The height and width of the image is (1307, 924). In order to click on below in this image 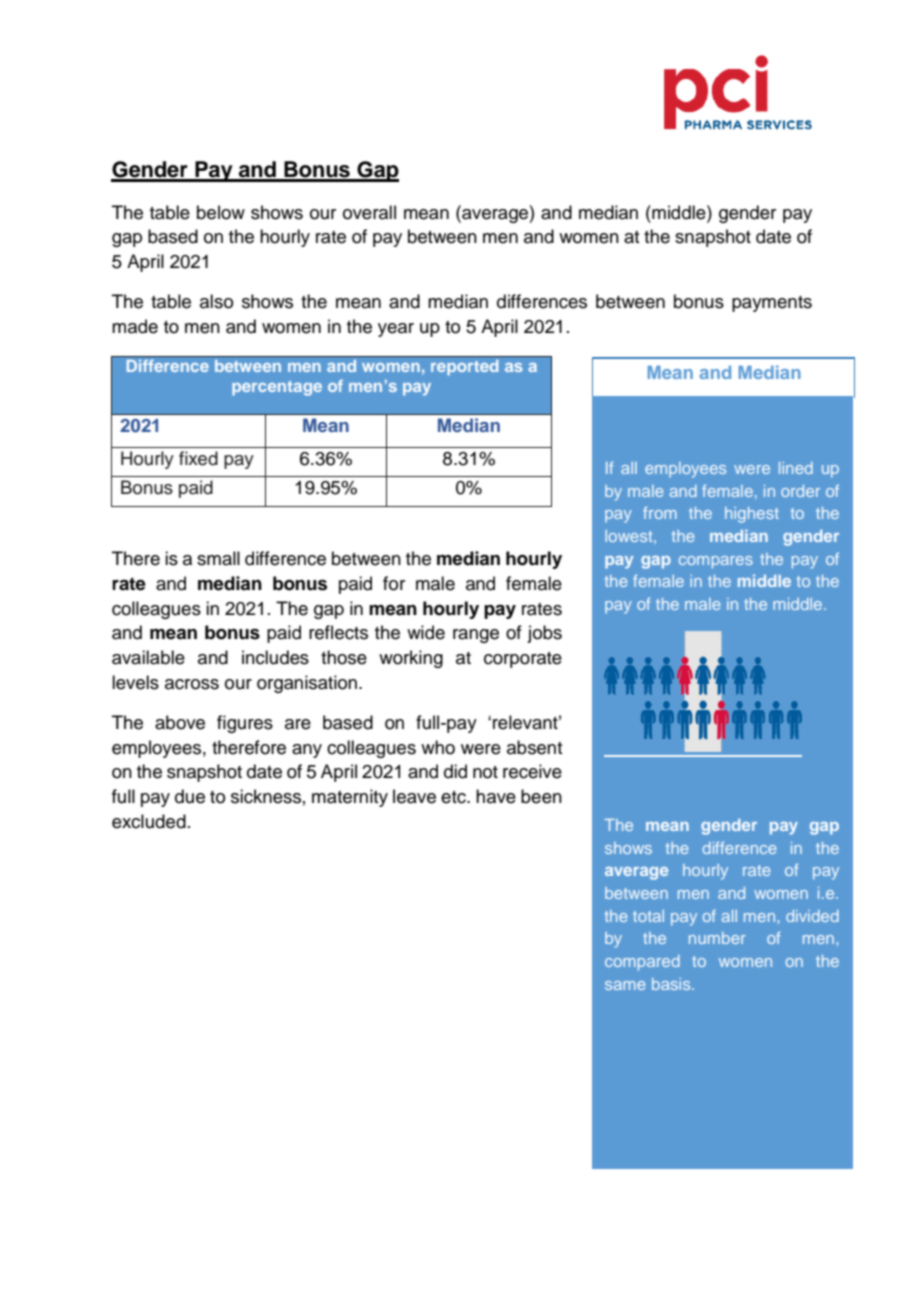, I will do `click(221, 212)`.
